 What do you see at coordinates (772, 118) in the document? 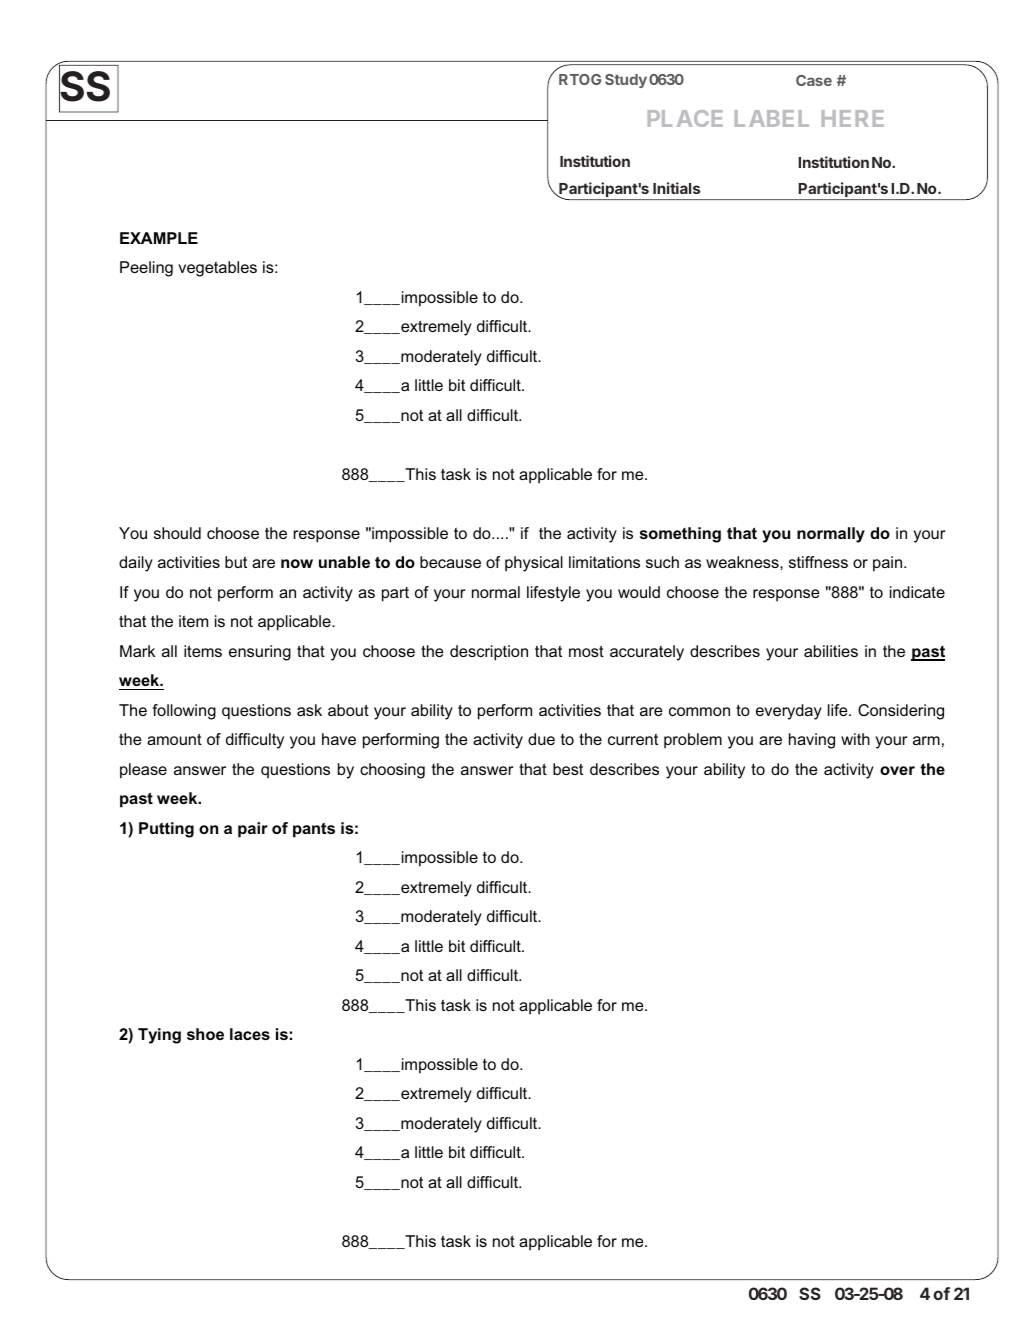
I see `LABEL` at bounding box center [772, 118].
